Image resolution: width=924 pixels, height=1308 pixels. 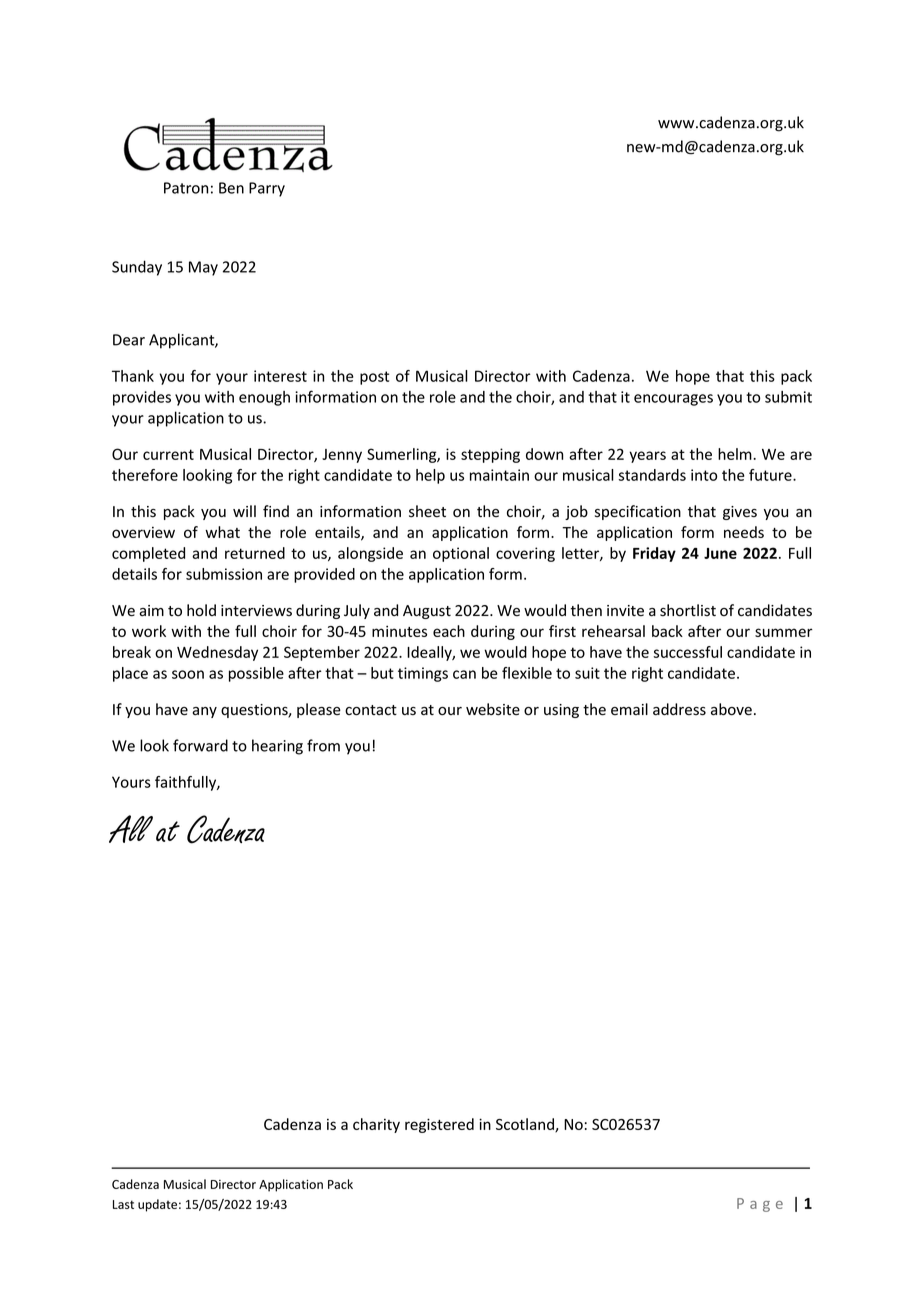 I want to click on registered, so click(x=439, y=1125).
